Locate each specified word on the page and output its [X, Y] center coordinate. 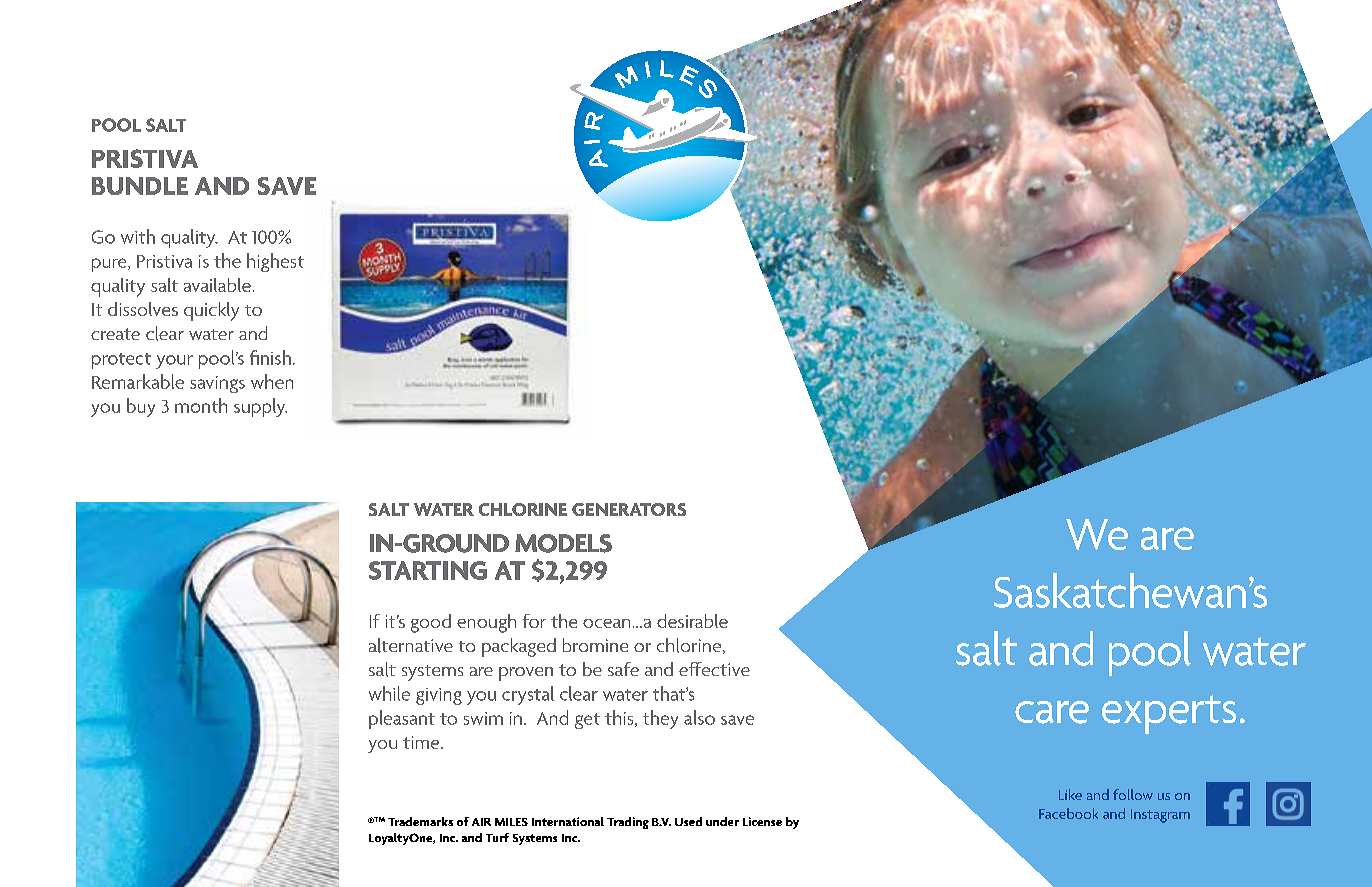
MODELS [563, 543]
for [534, 621]
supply [260, 407]
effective [714, 669]
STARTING [428, 570]
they [660, 719]
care [1052, 712]
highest [275, 262]
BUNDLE [140, 186]
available [217, 285]
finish [270, 357]
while [389, 693]
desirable [692, 621]
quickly [211, 311]
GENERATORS [629, 509]
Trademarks [420, 821]
